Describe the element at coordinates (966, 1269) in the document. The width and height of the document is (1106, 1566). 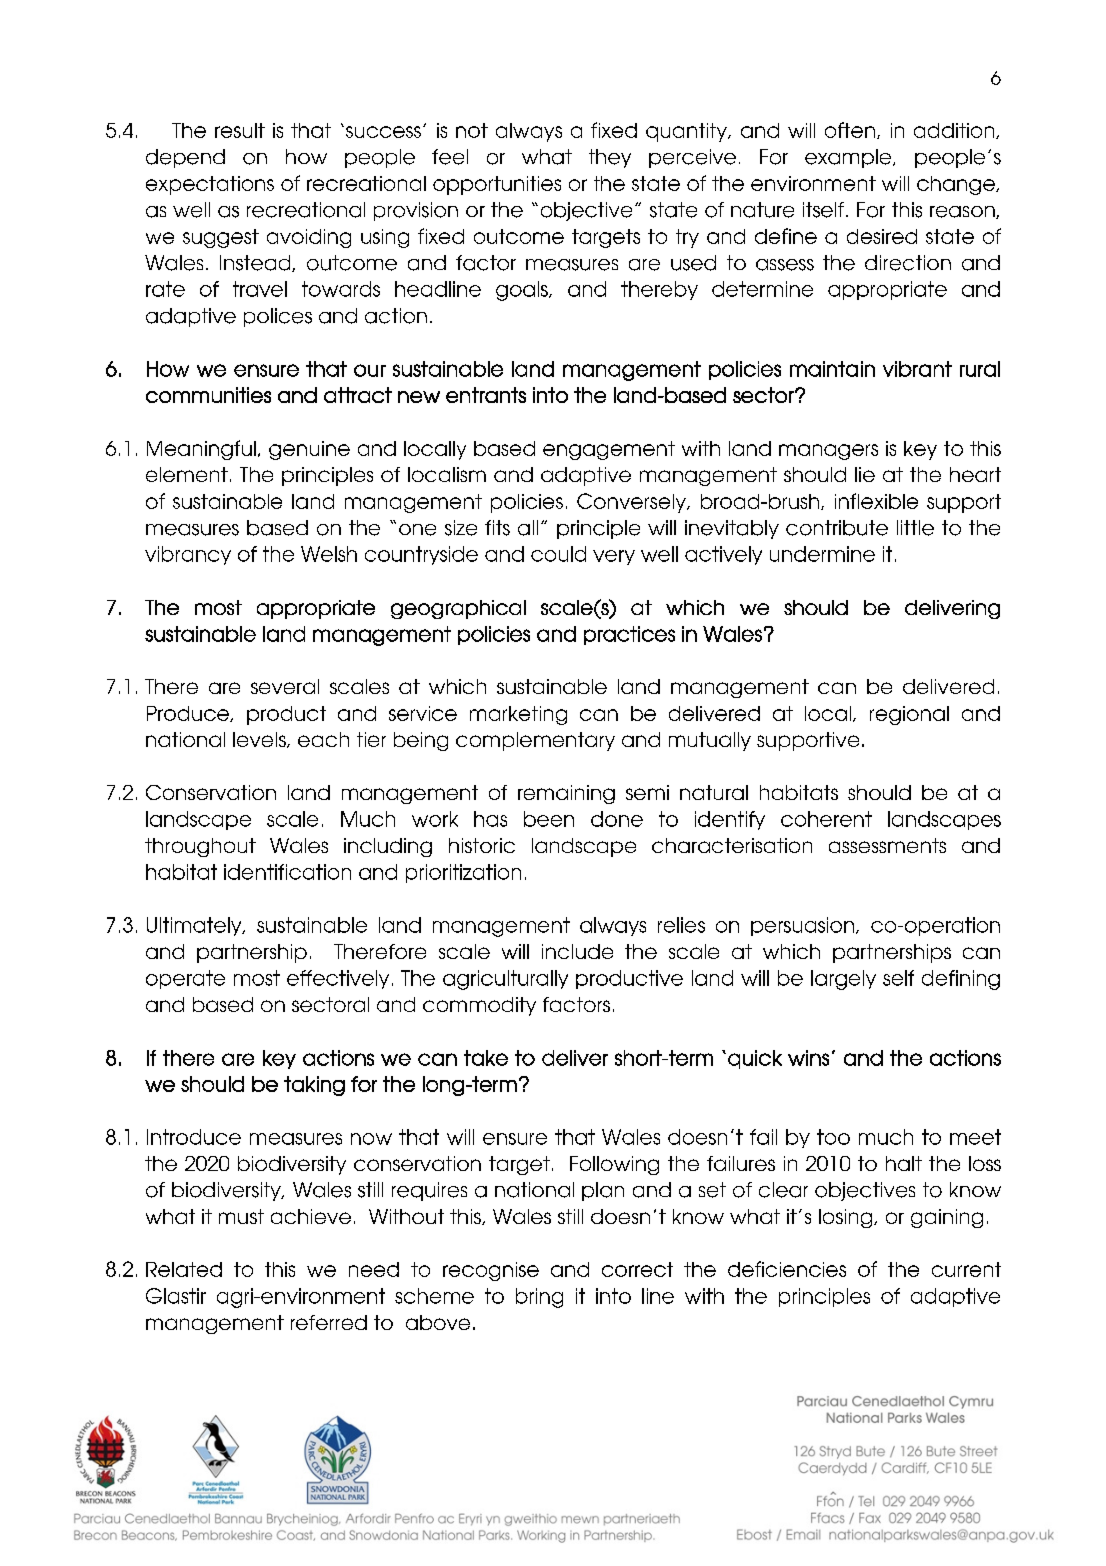
I see `current` at that location.
